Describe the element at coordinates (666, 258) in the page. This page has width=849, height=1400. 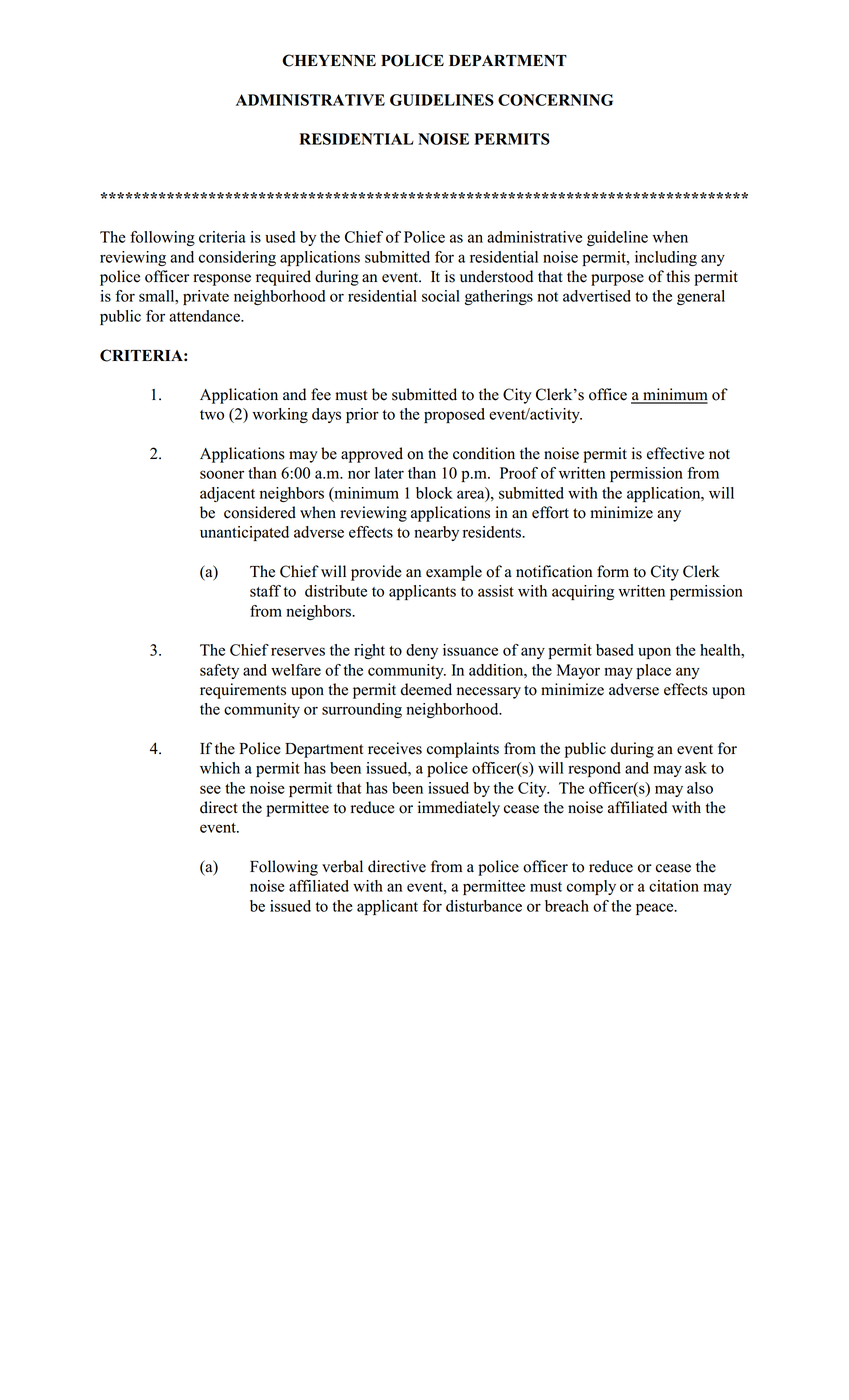
I see `including` at that location.
